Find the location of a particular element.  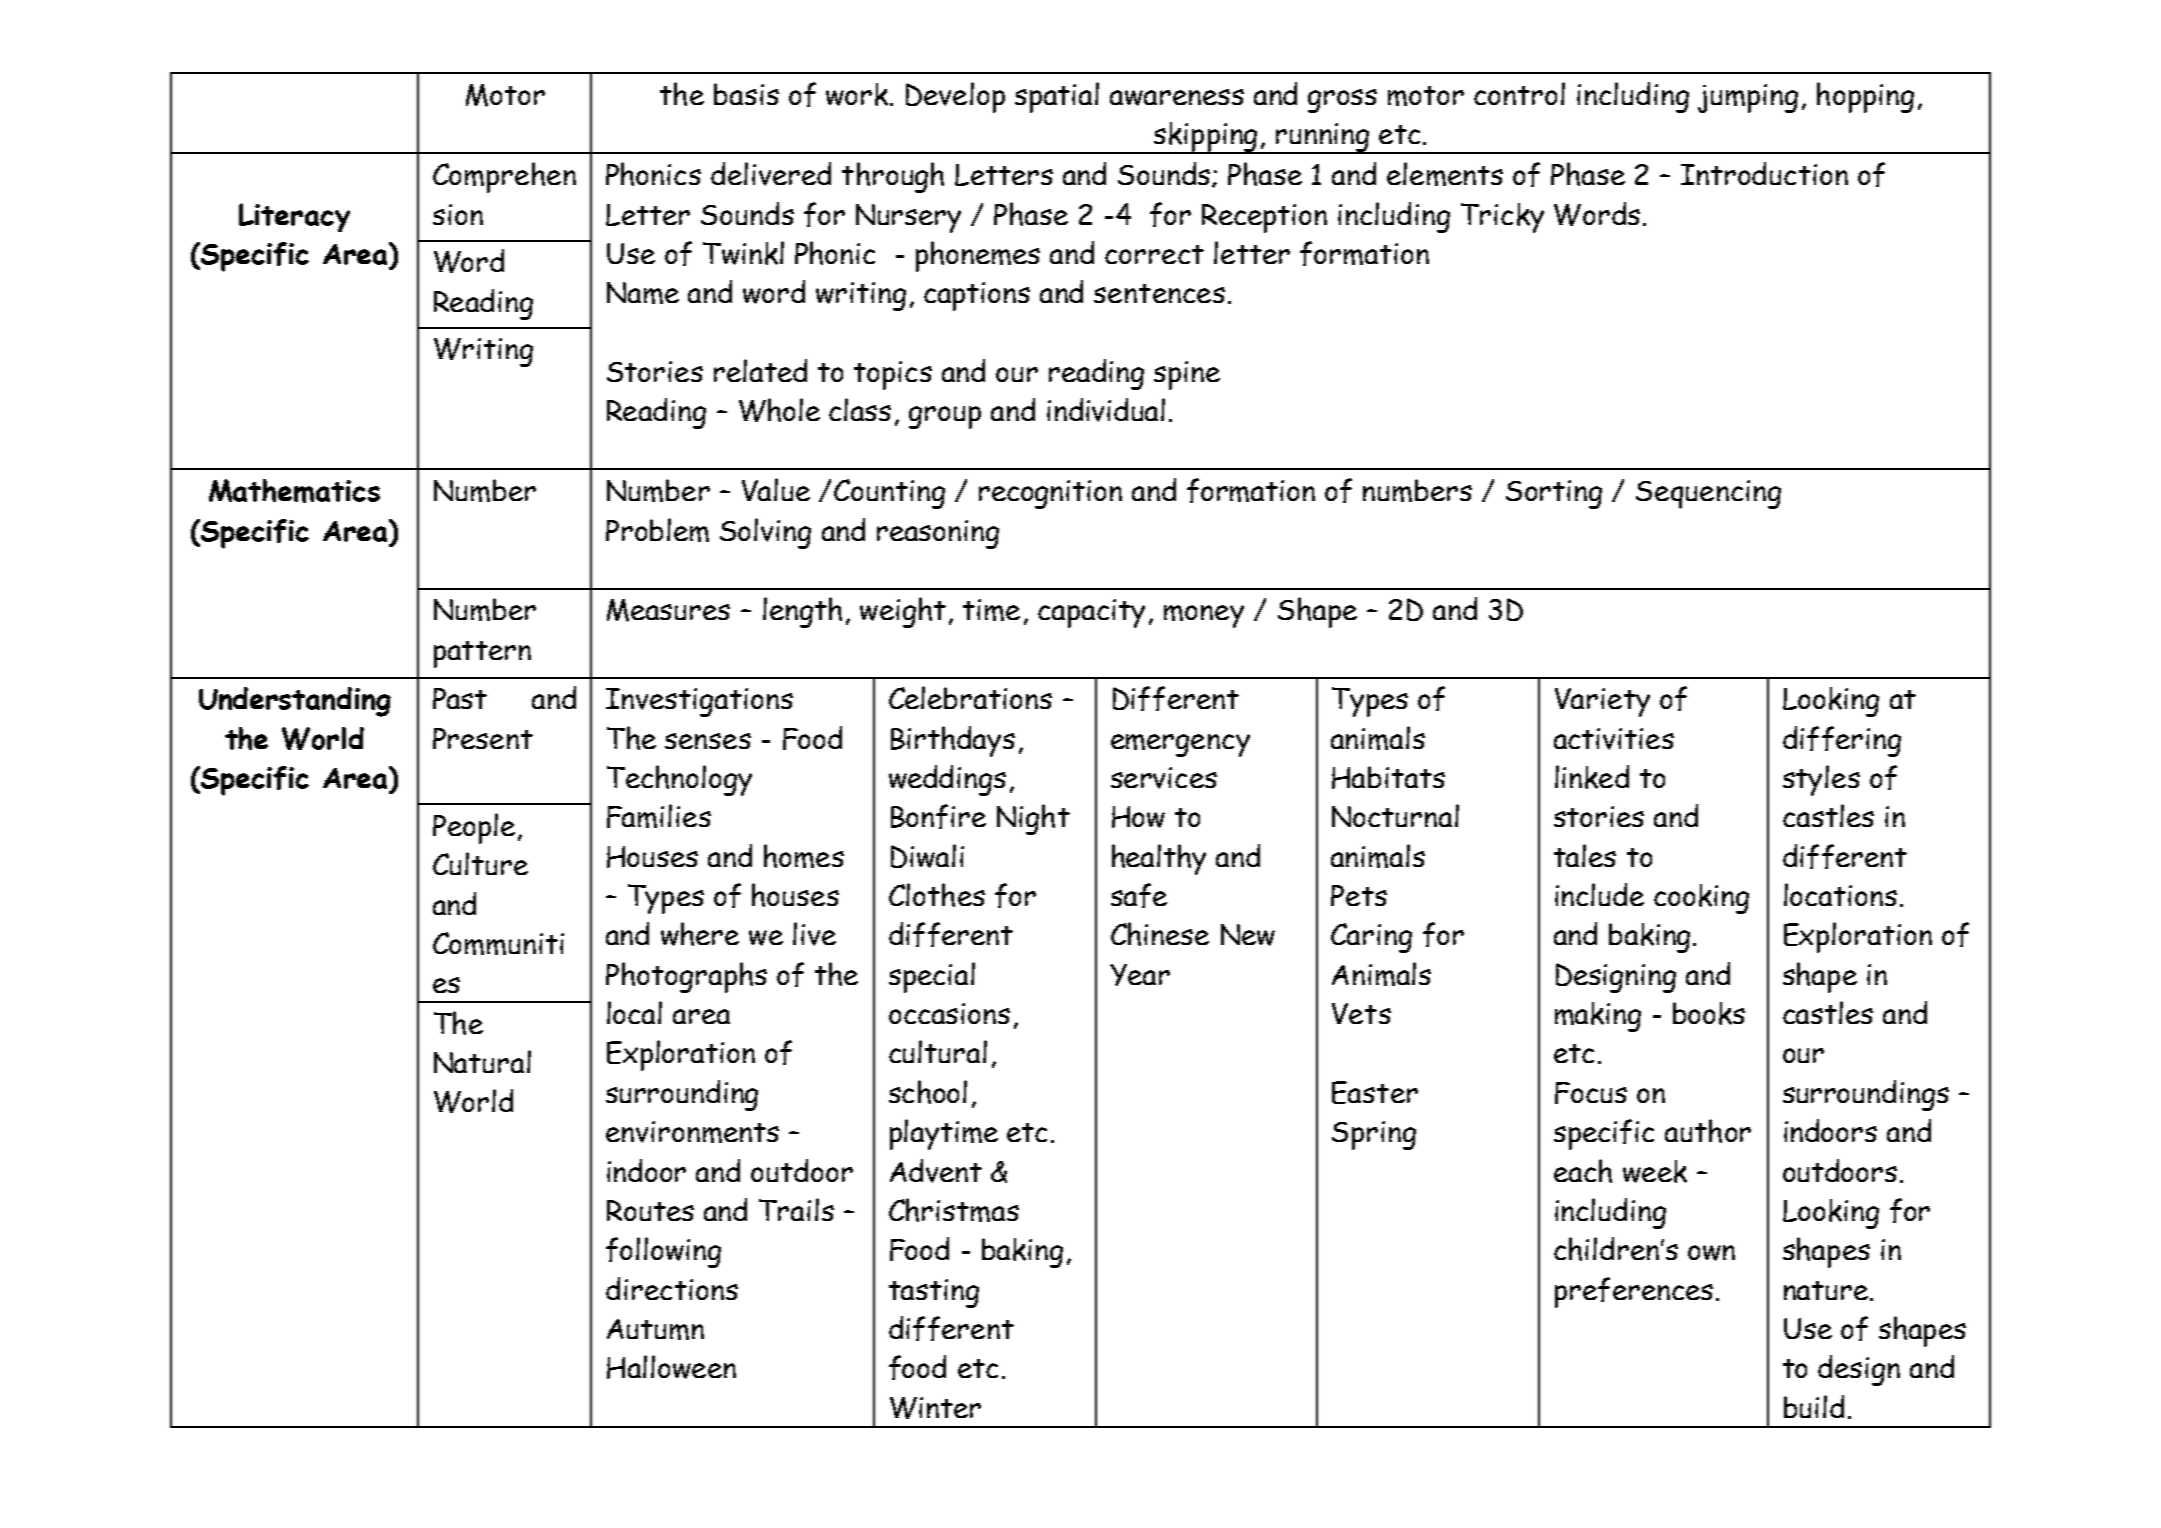

Literacy is located at coordinates (294, 217).
